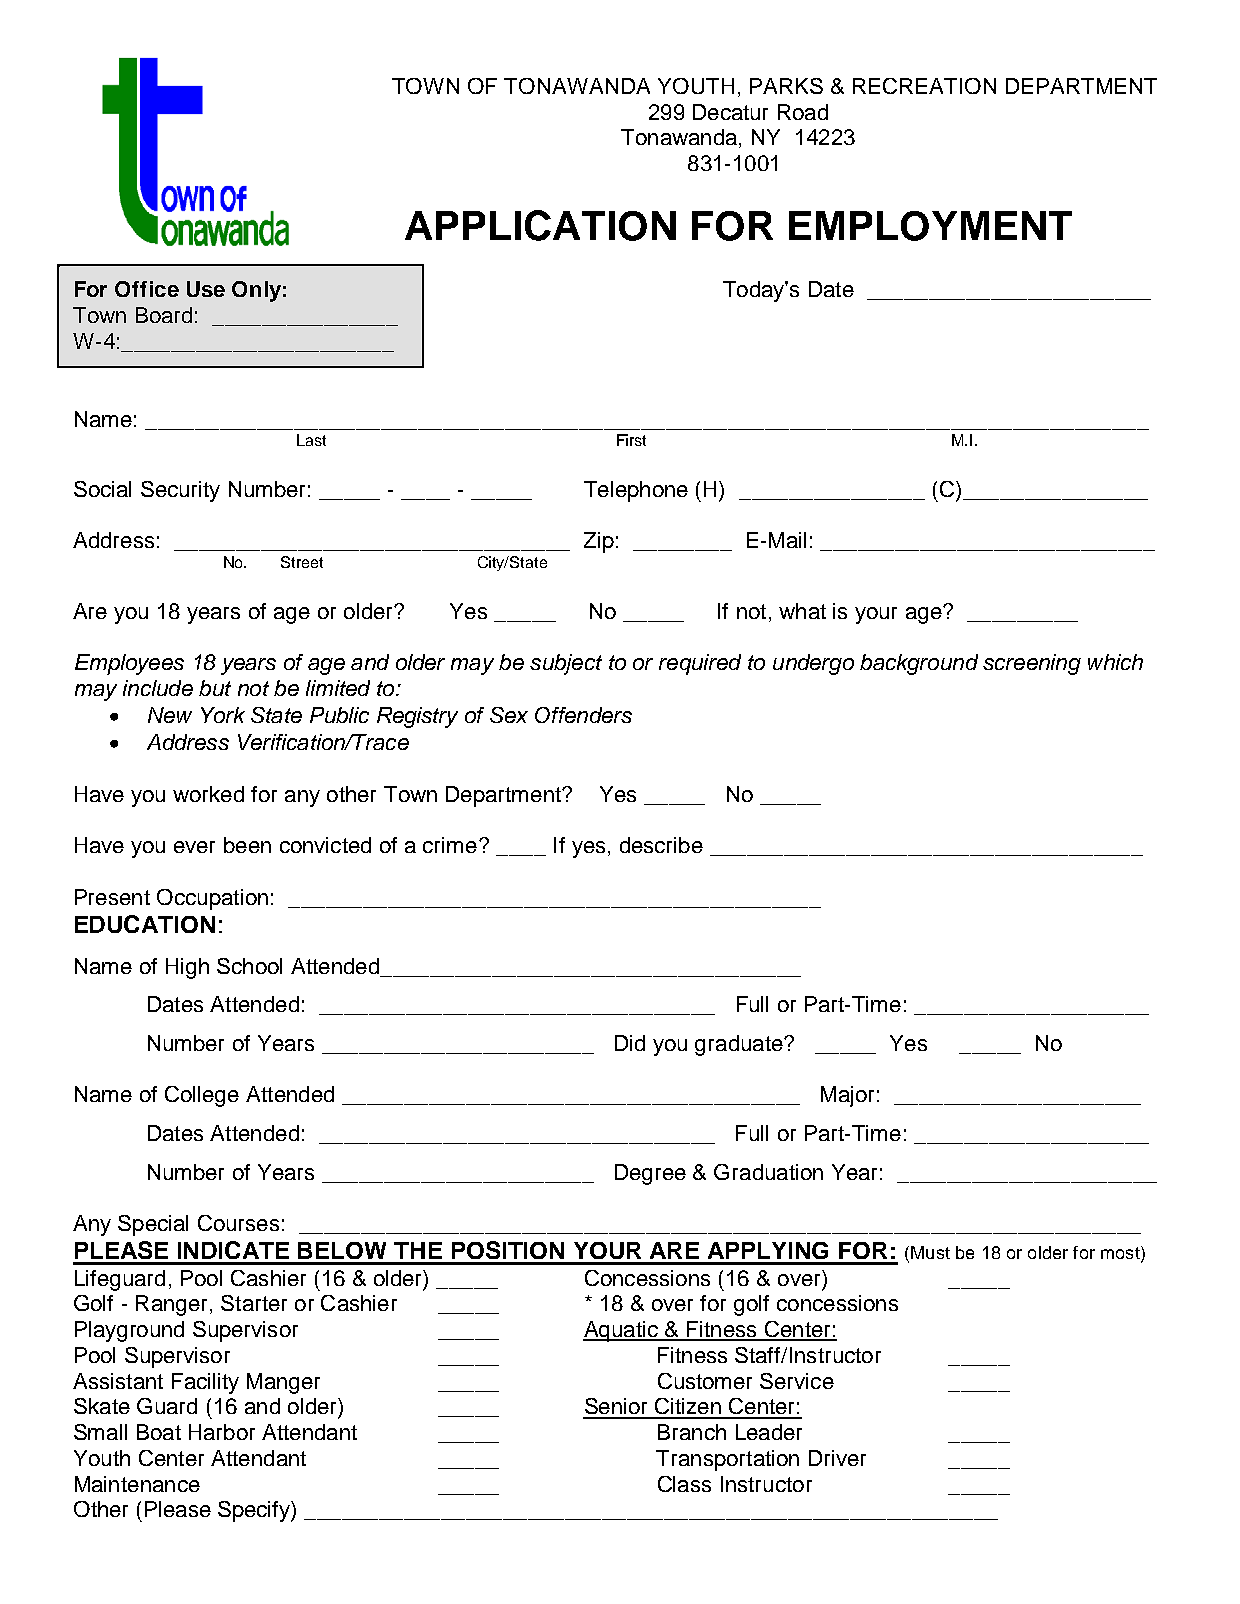 The image size is (1240, 1604). Describe the element at coordinates (311, 440) in the page. I see `Last` at that location.
